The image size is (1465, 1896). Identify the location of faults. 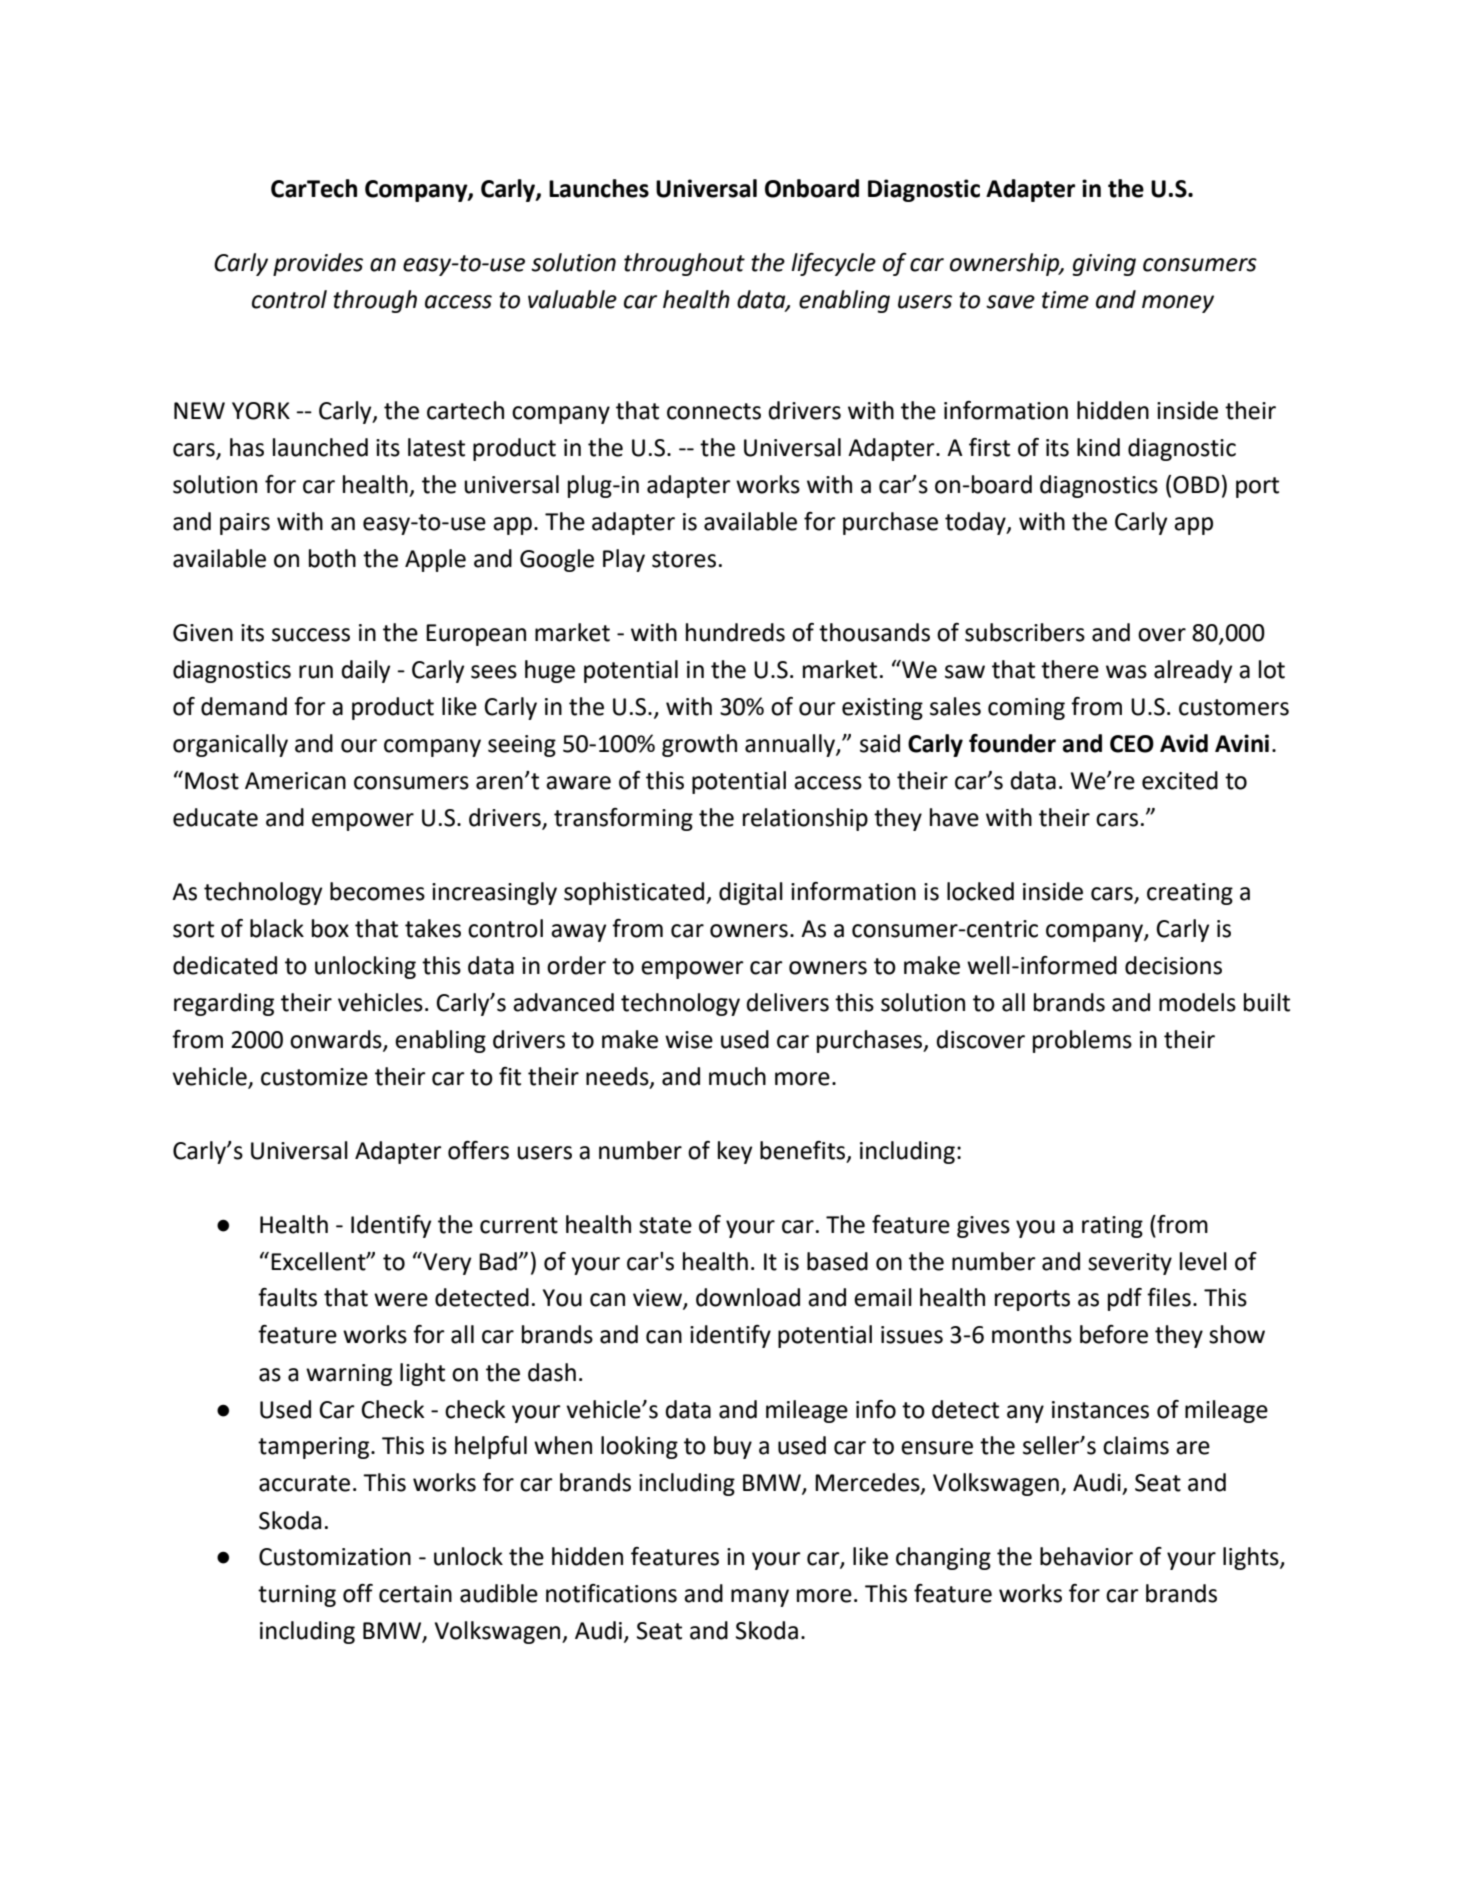
(287, 1297).
